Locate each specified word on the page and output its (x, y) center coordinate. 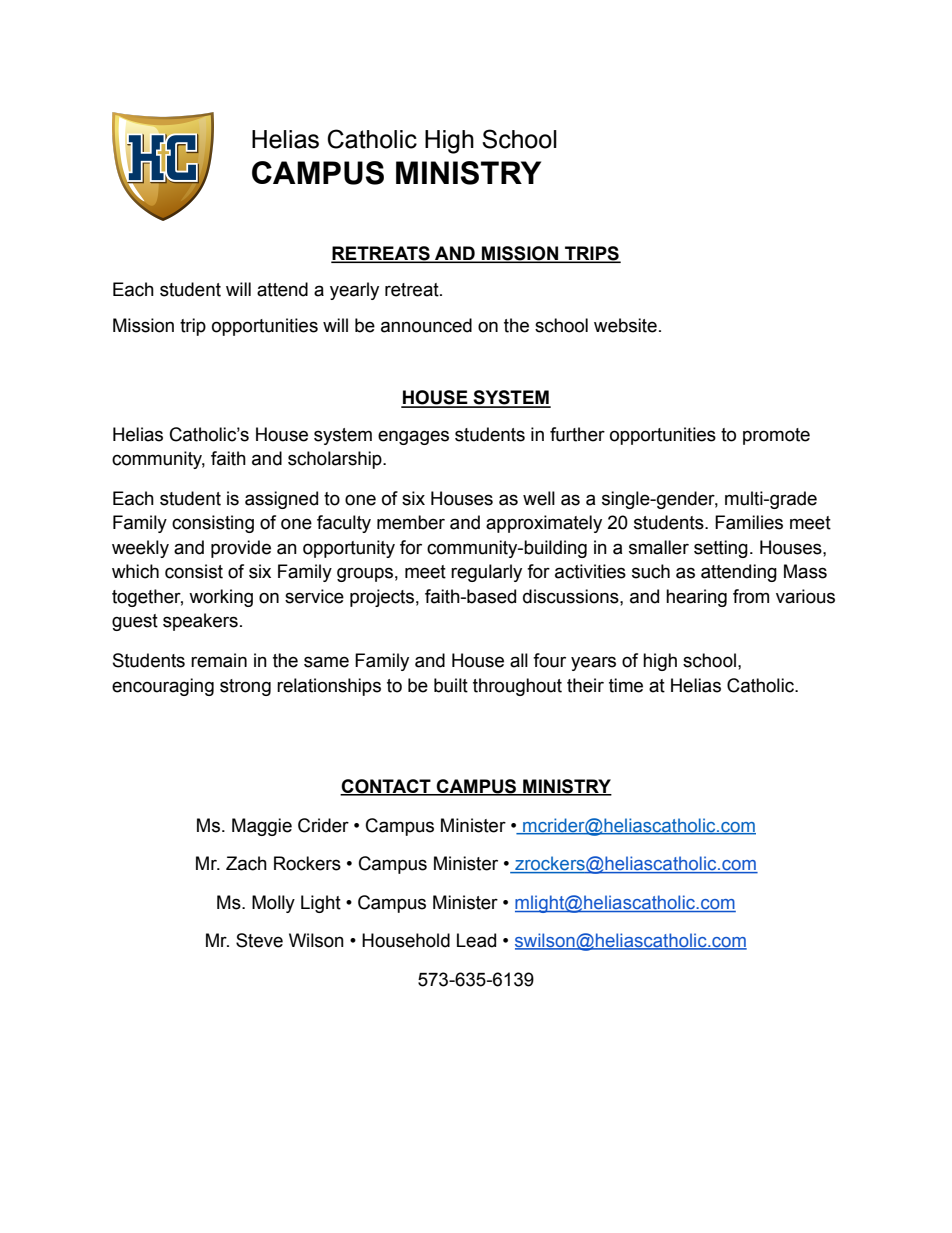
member (411, 522)
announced (426, 325)
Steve (259, 940)
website (625, 325)
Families (749, 522)
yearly (354, 291)
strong (245, 687)
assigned (281, 500)
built (451, 685)
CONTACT (386, 787)
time (626, 685)
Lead (476, 940)
